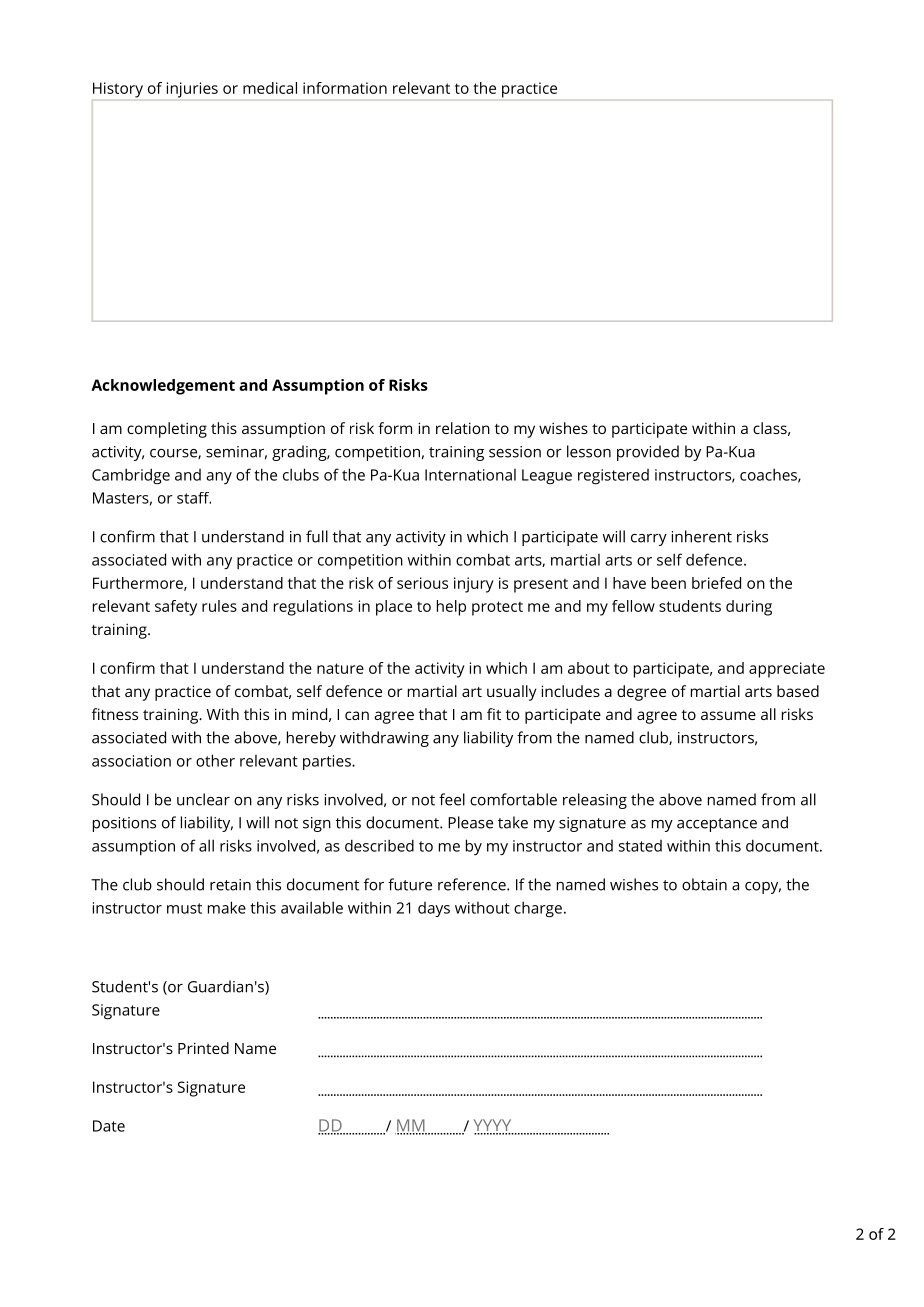 The width and height of the screenshot is (924, 1307). Describe the element at coordinates (176, 608) in the screenshot. I see `safety` at that location.
